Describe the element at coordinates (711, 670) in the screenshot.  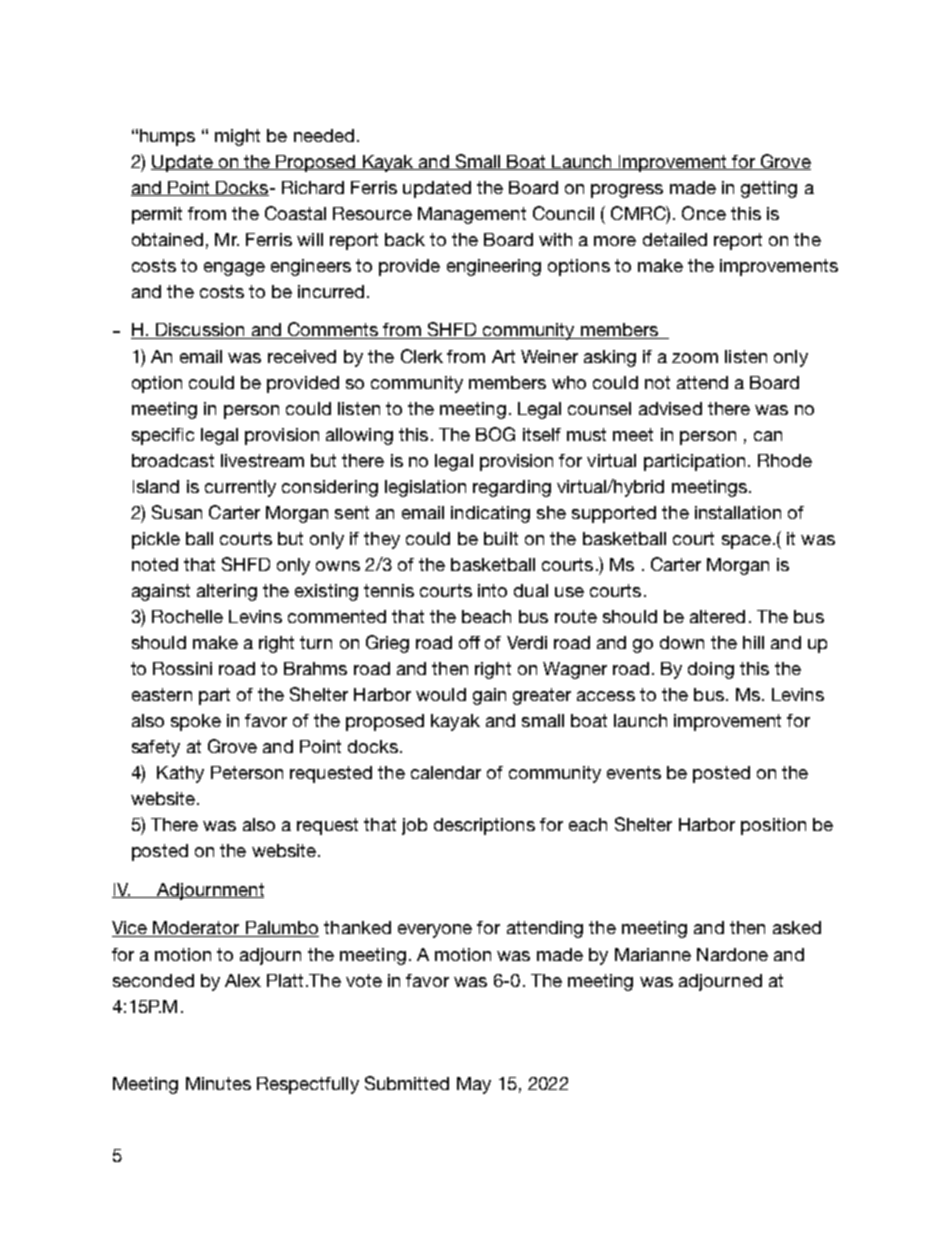
I see `doing` at that location.
